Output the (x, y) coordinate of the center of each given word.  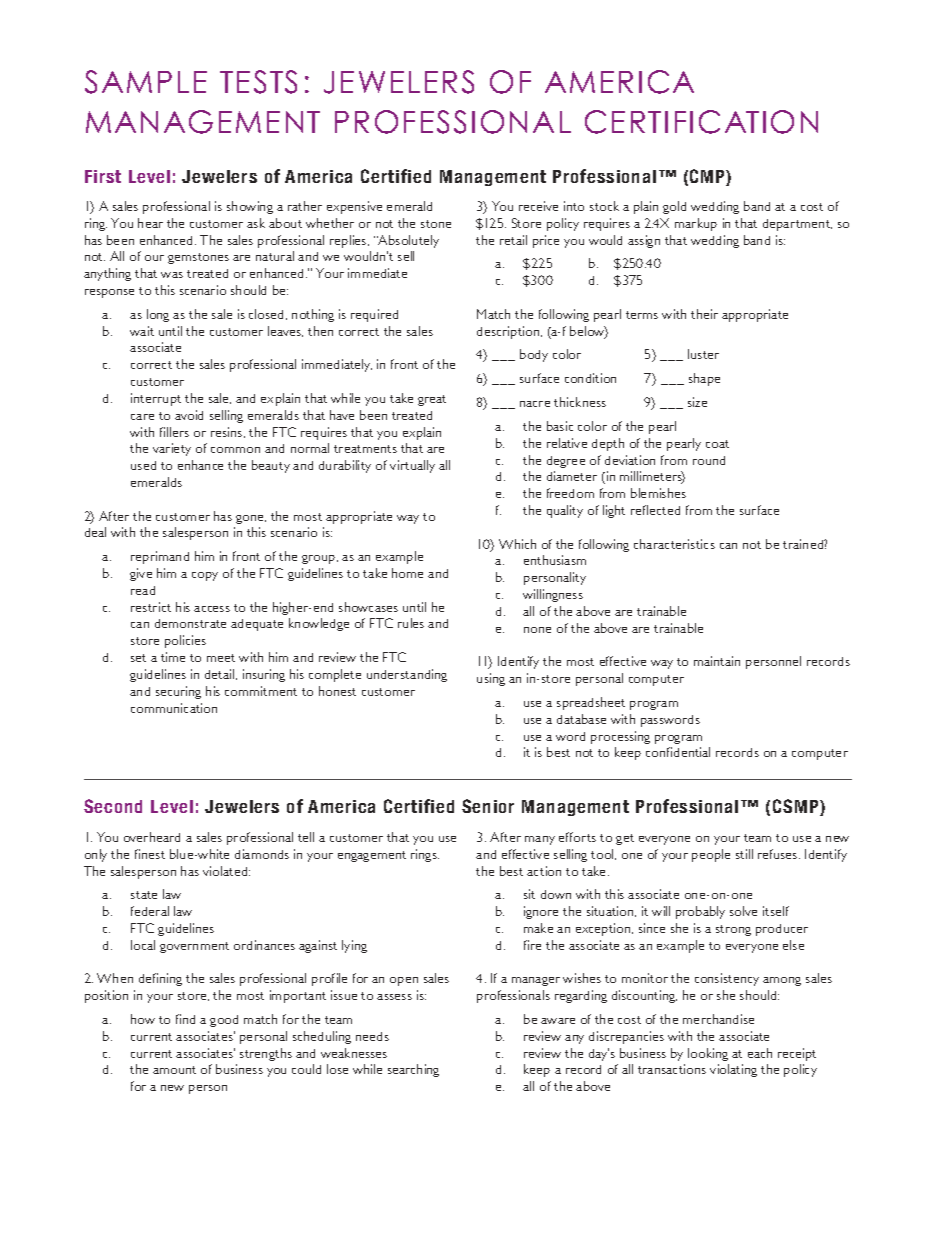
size (697, 402)
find (185, 1019)
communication (174, 708)
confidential (678, 752)
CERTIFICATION (701, 122)
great (432, 400)
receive (538, 206)
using (491, 679)
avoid (189, 415)
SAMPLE (146, 82)
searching (413, 1070)
